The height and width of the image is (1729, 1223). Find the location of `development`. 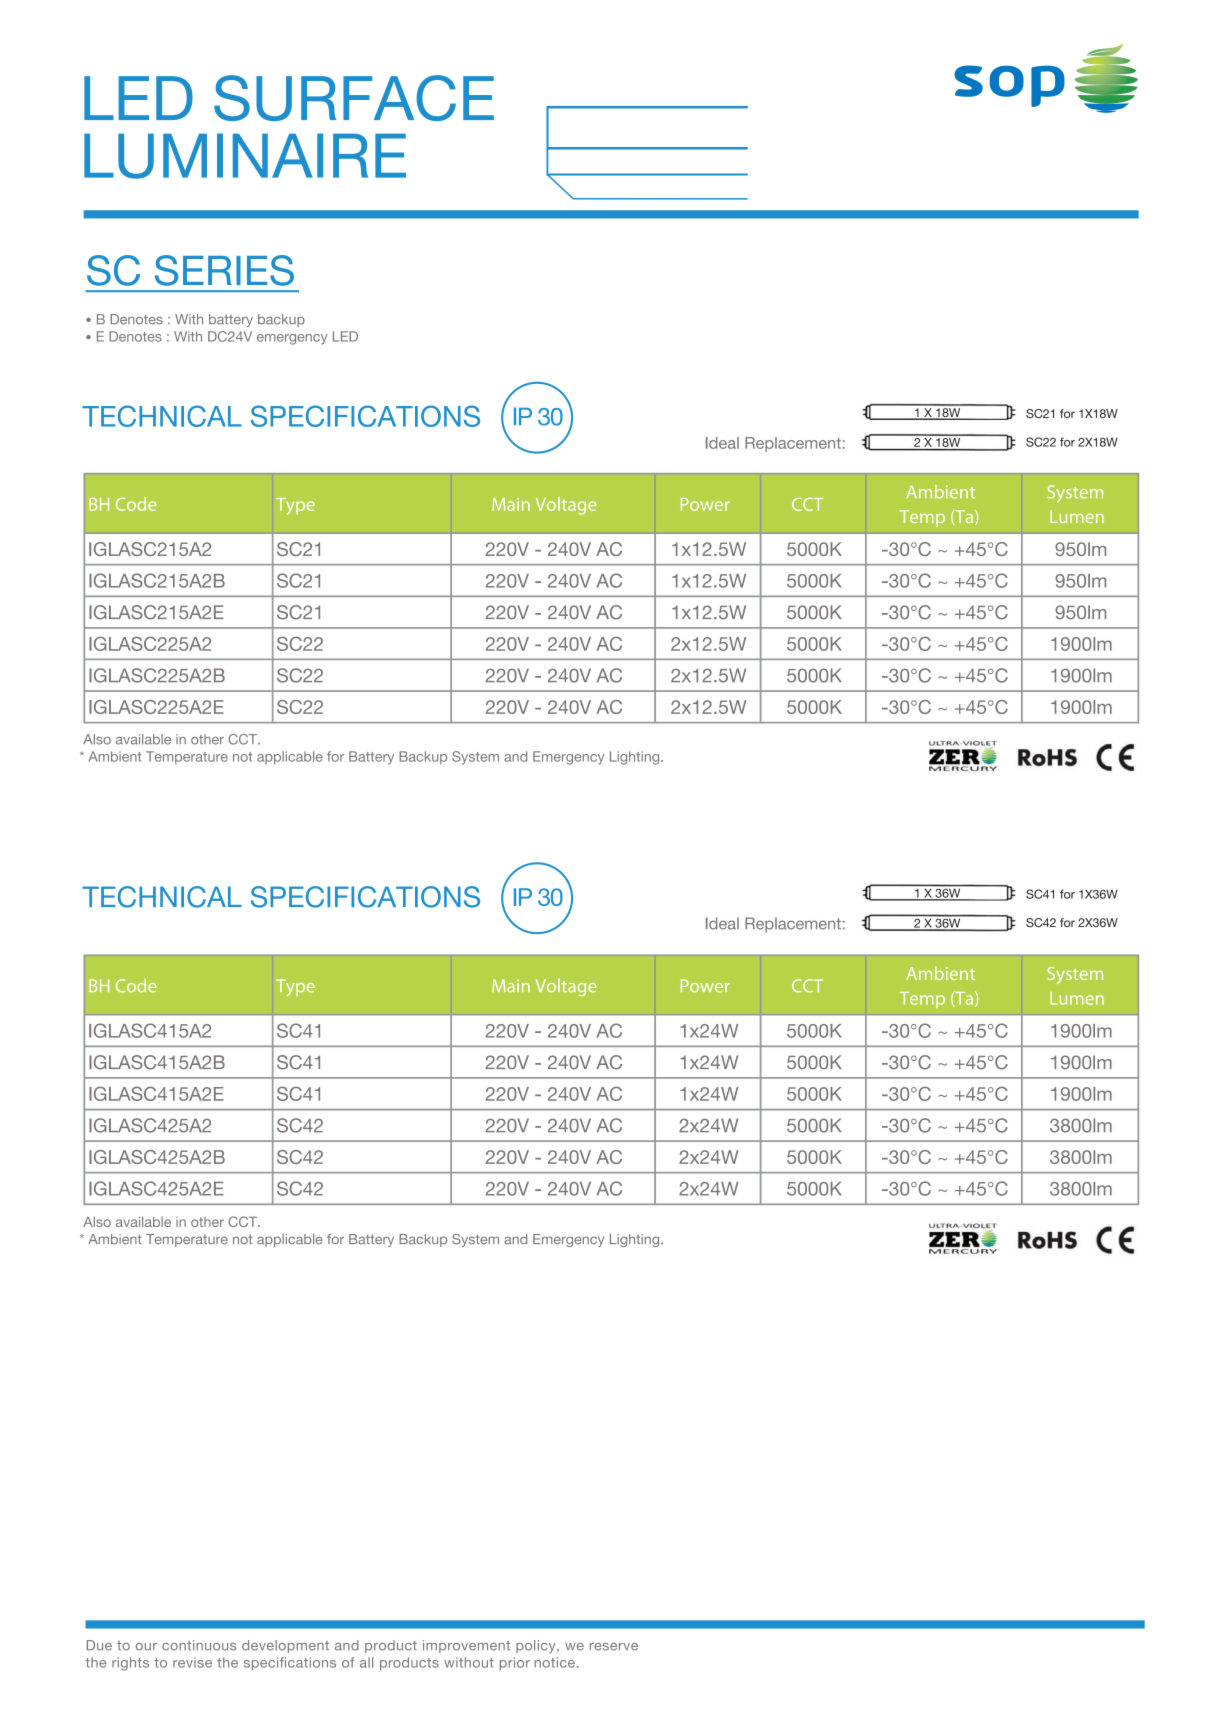

development is located at coordinates (285, 1646).
